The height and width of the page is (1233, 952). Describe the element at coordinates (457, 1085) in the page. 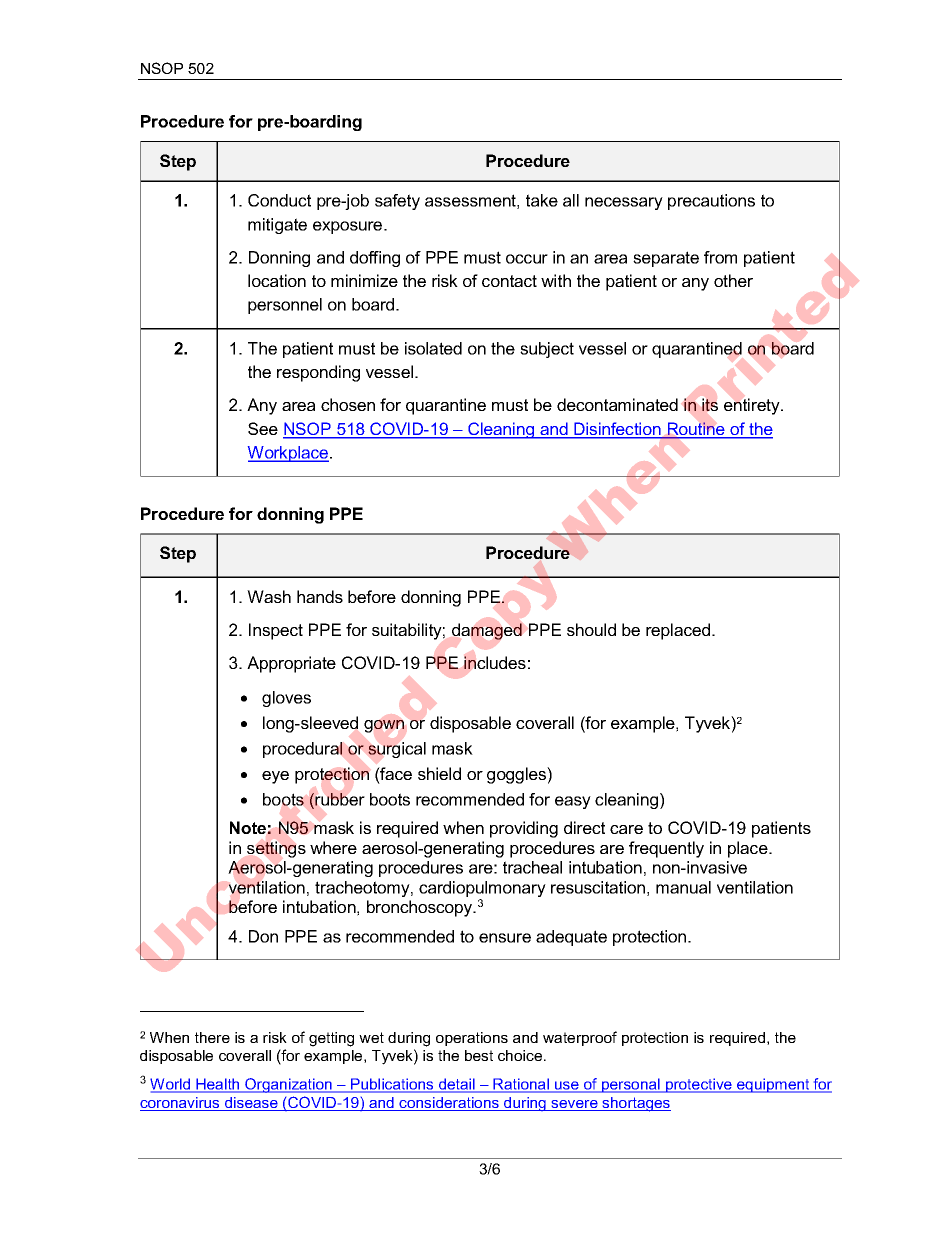

I see `detail` at that location.
